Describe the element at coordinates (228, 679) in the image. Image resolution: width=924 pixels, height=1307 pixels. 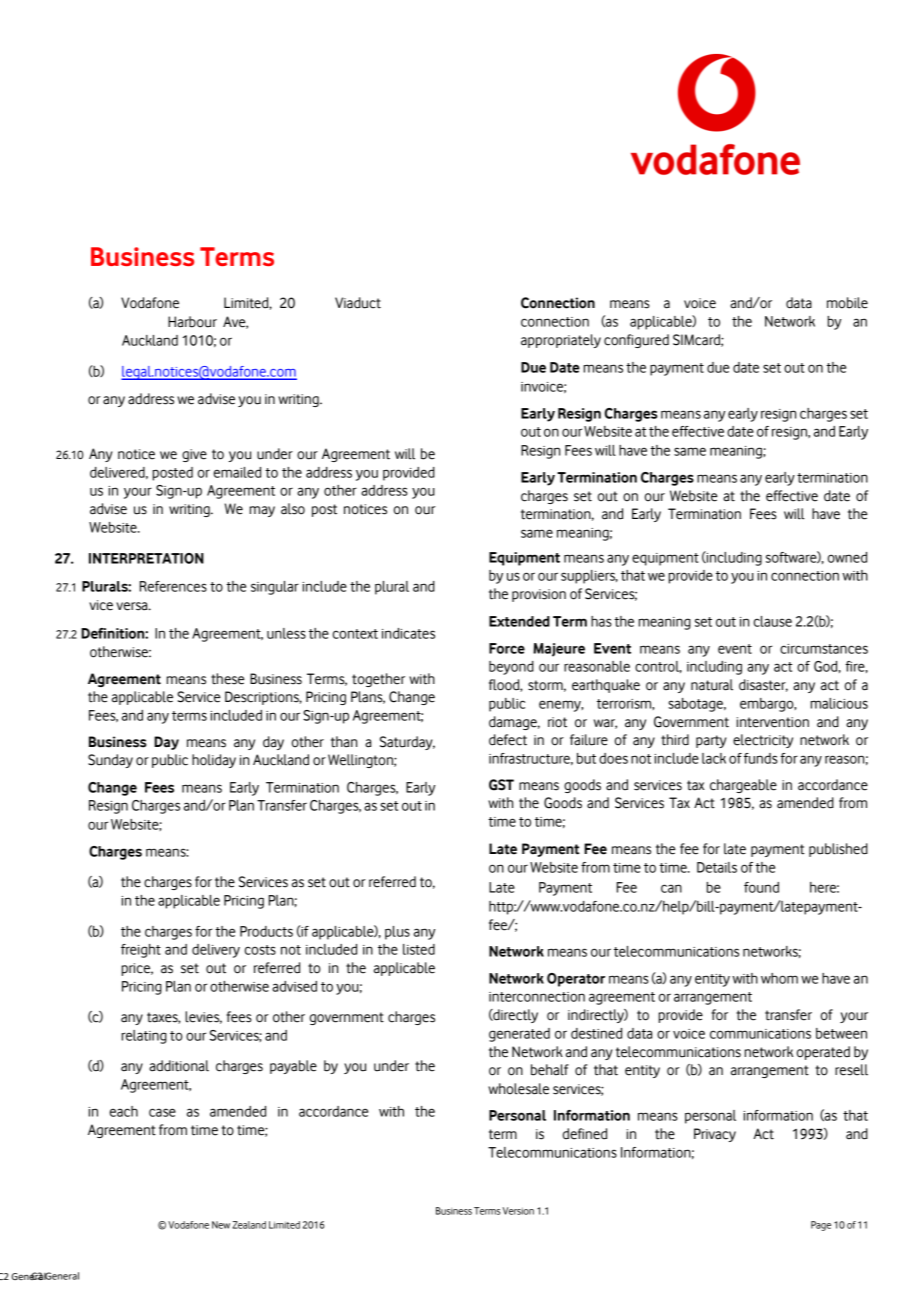
I see `these` at that location.
